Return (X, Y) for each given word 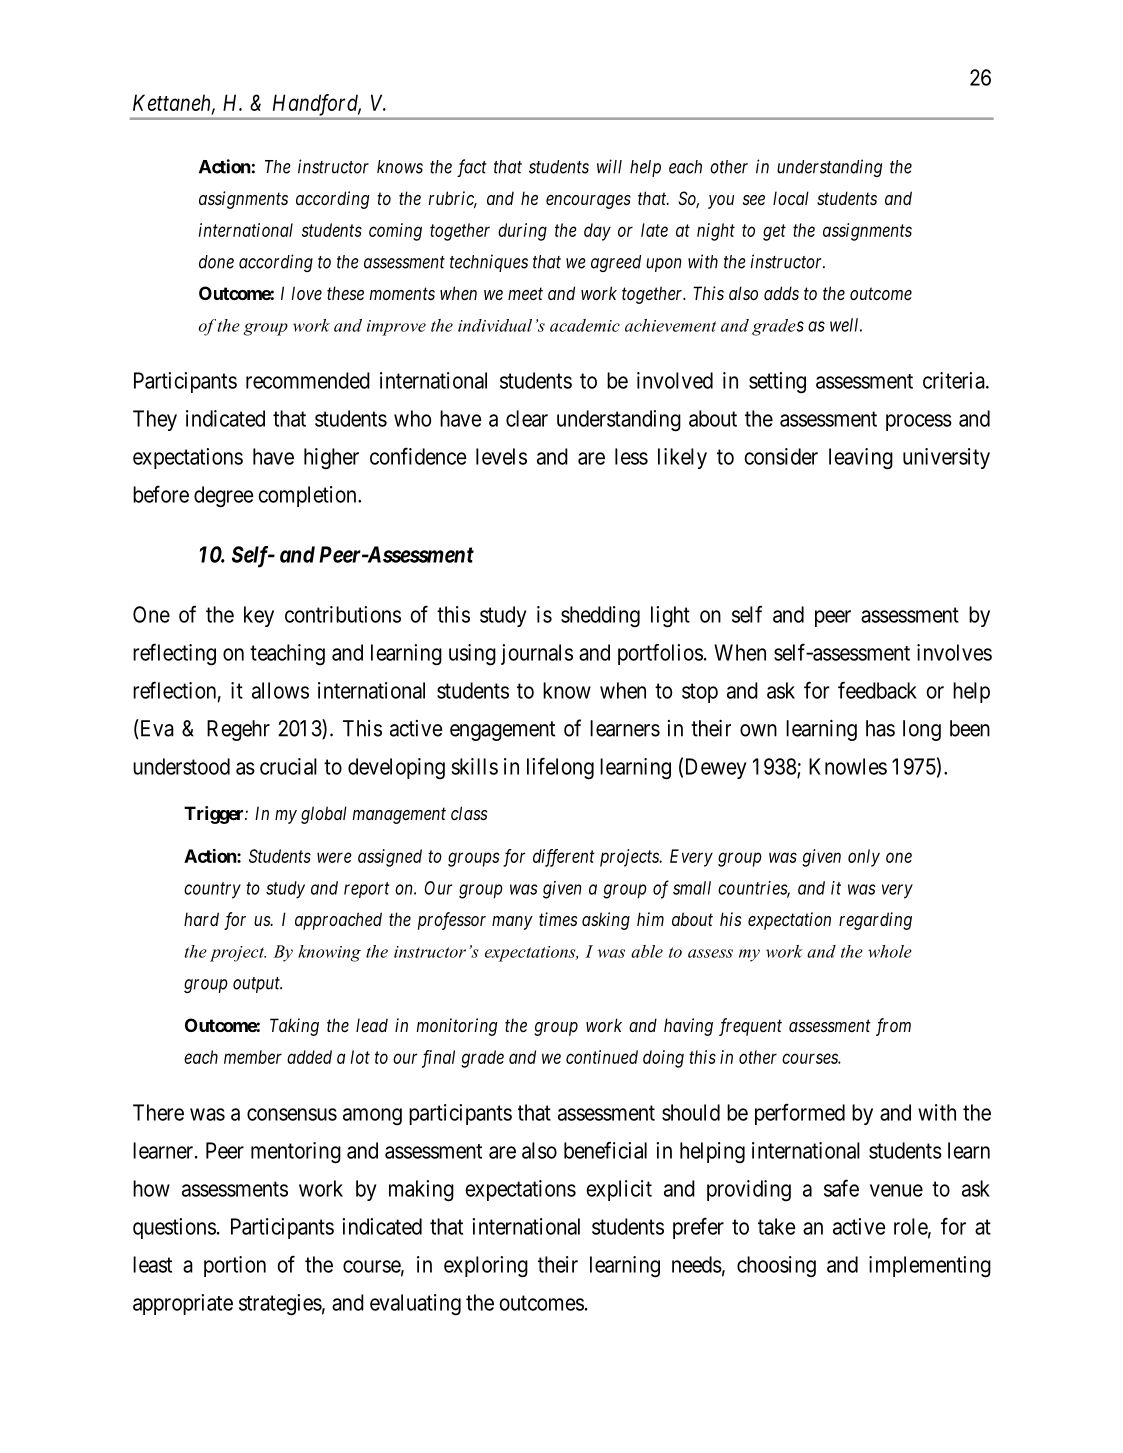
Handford (317, 105)
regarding (875, 921)
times (558, 919)
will (609, 166)
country (212, 890)
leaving (861, 459)
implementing (930, 1267)
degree (224, 497)
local (791, 198)
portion (235, 1266)
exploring (486, 1267)
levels (501, 456)
